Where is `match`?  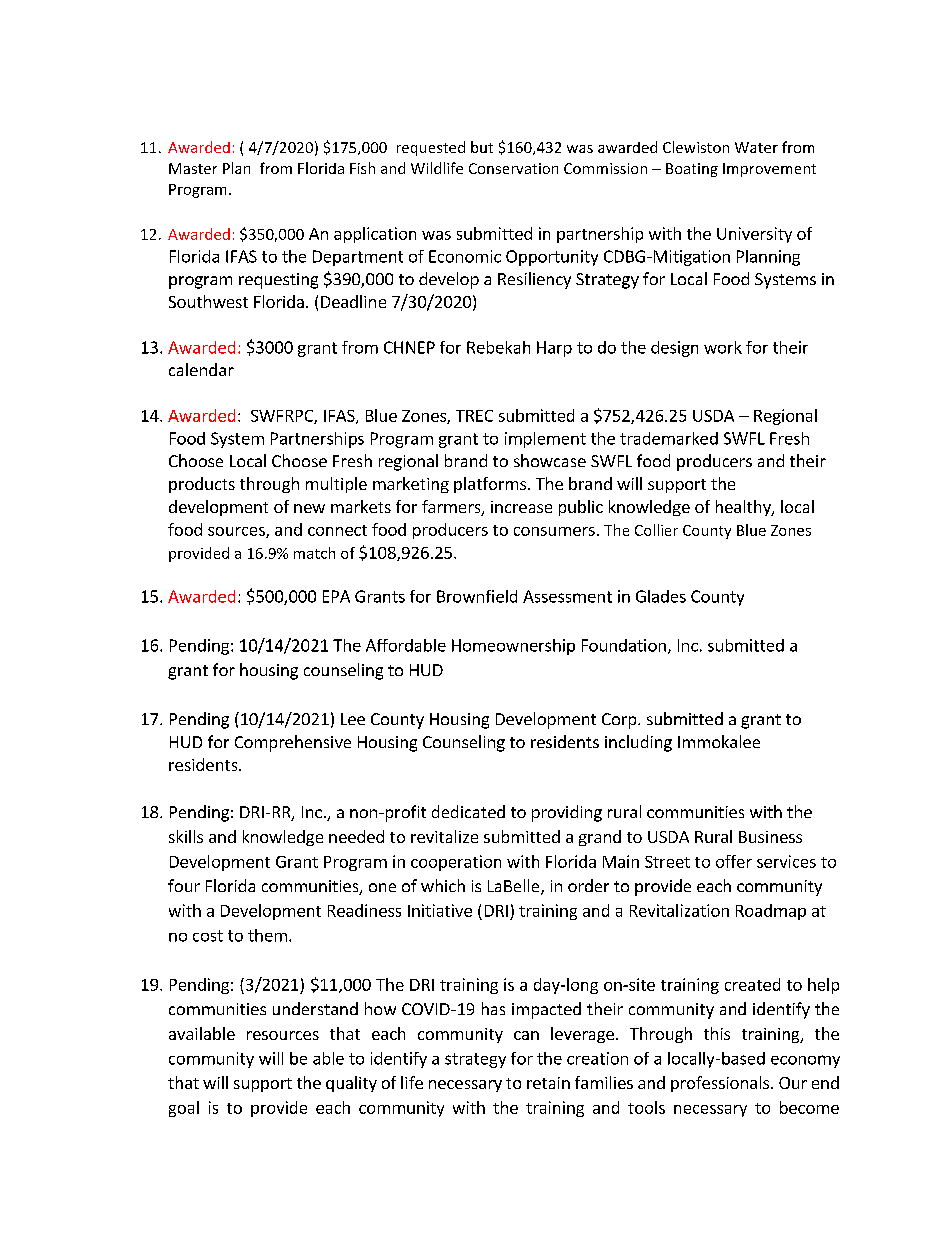
match is located at coordinates (314, 553).
